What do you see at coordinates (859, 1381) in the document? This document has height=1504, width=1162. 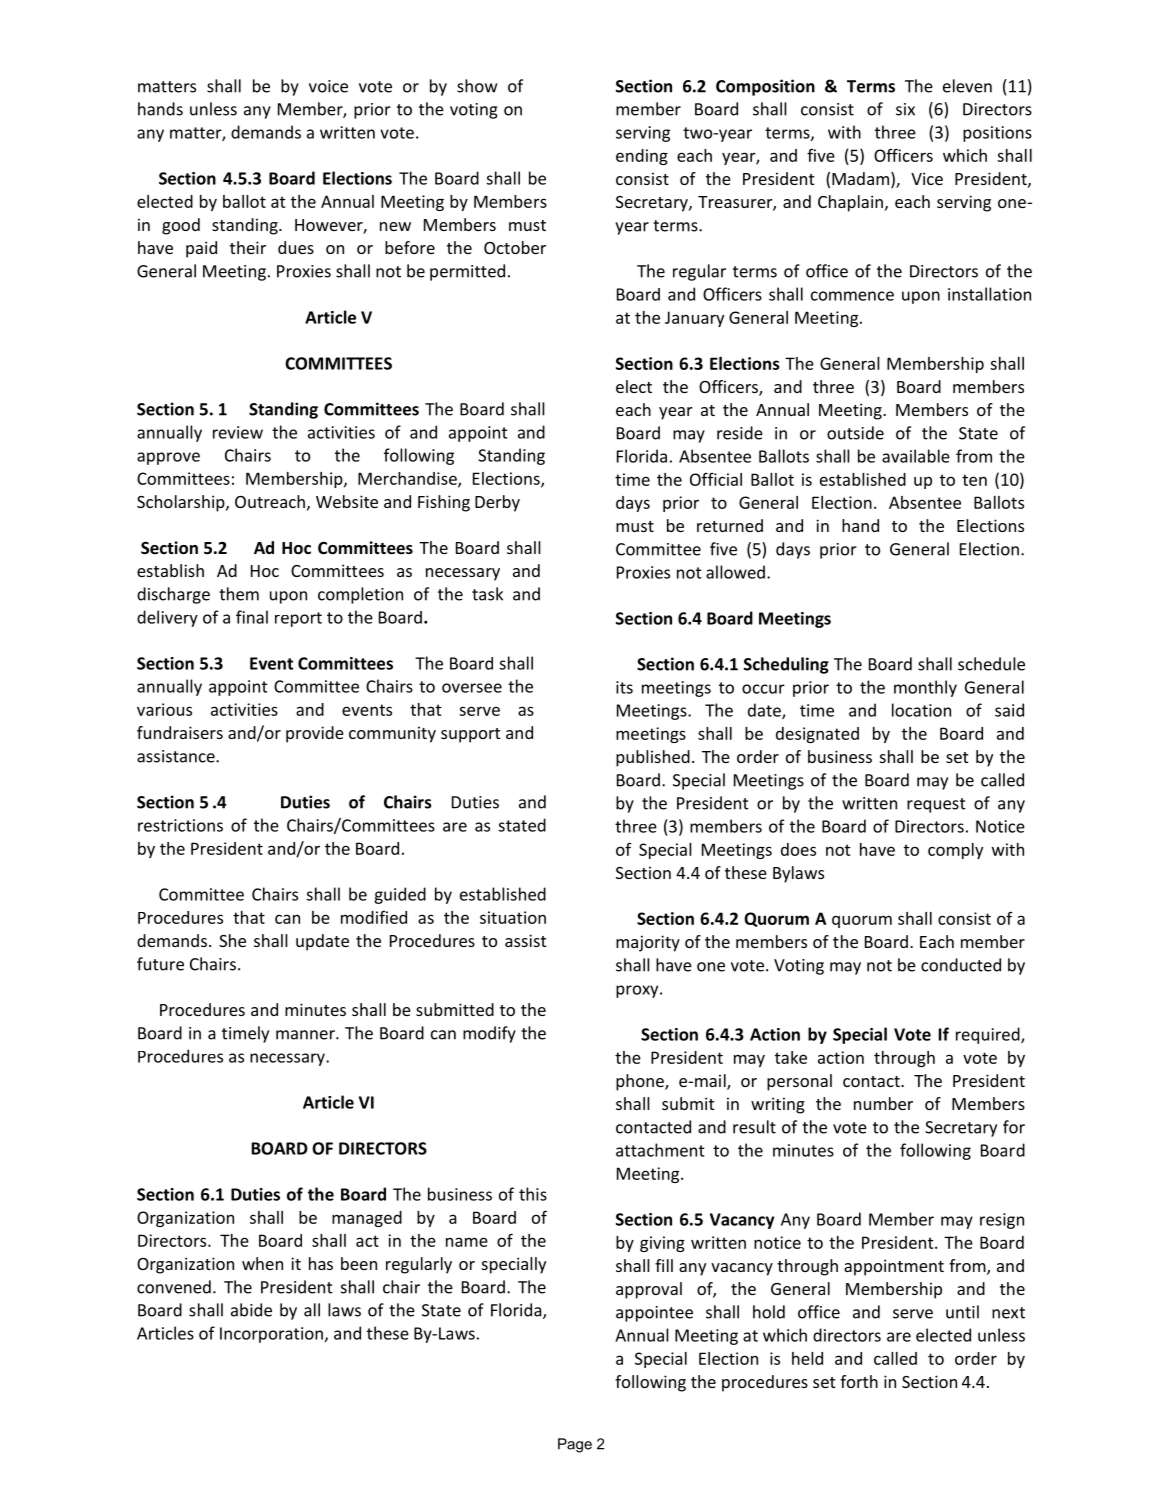 I see `forth` at bounding box center [859, 1381].
